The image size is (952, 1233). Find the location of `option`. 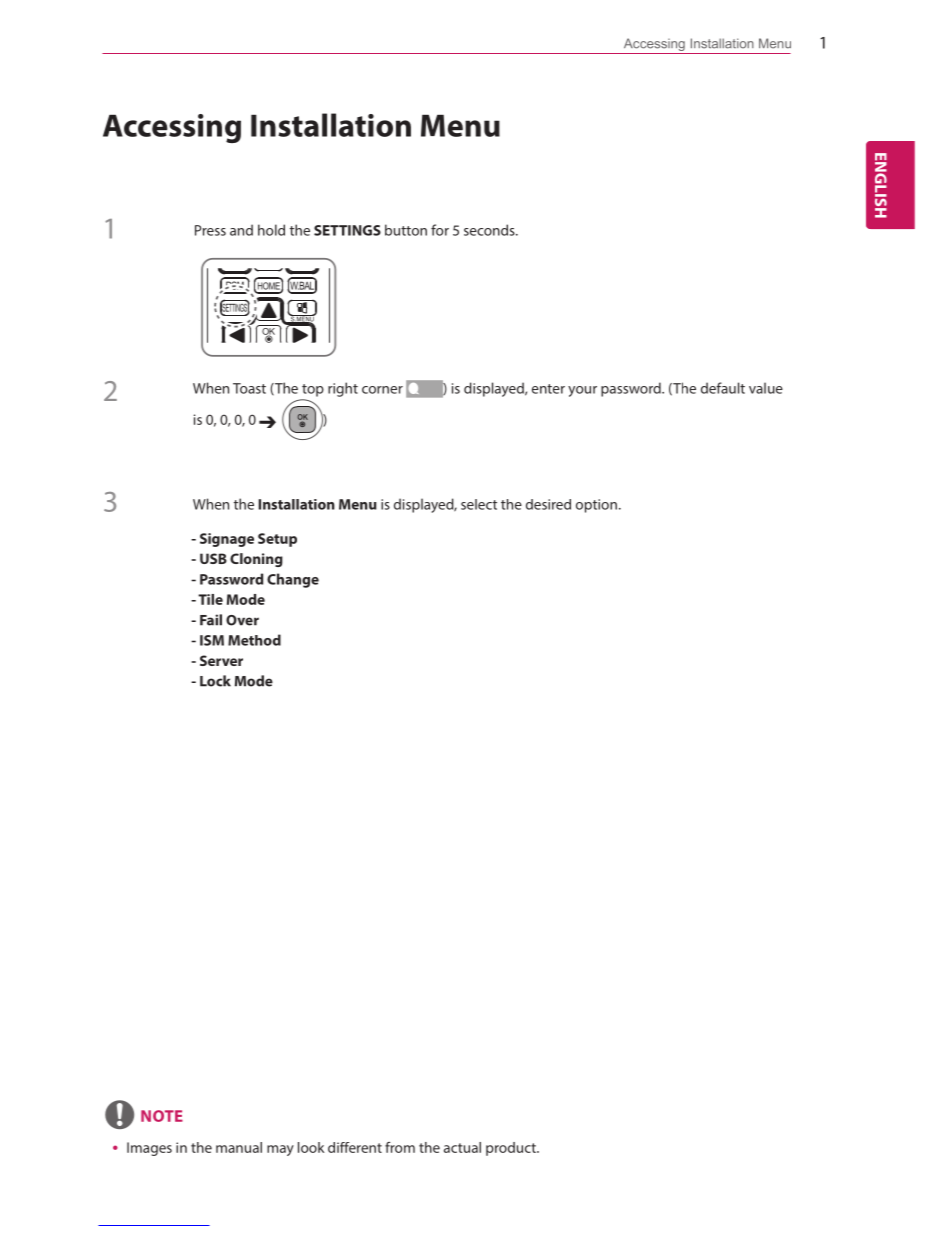

option is located at coordinates (596, 506).
